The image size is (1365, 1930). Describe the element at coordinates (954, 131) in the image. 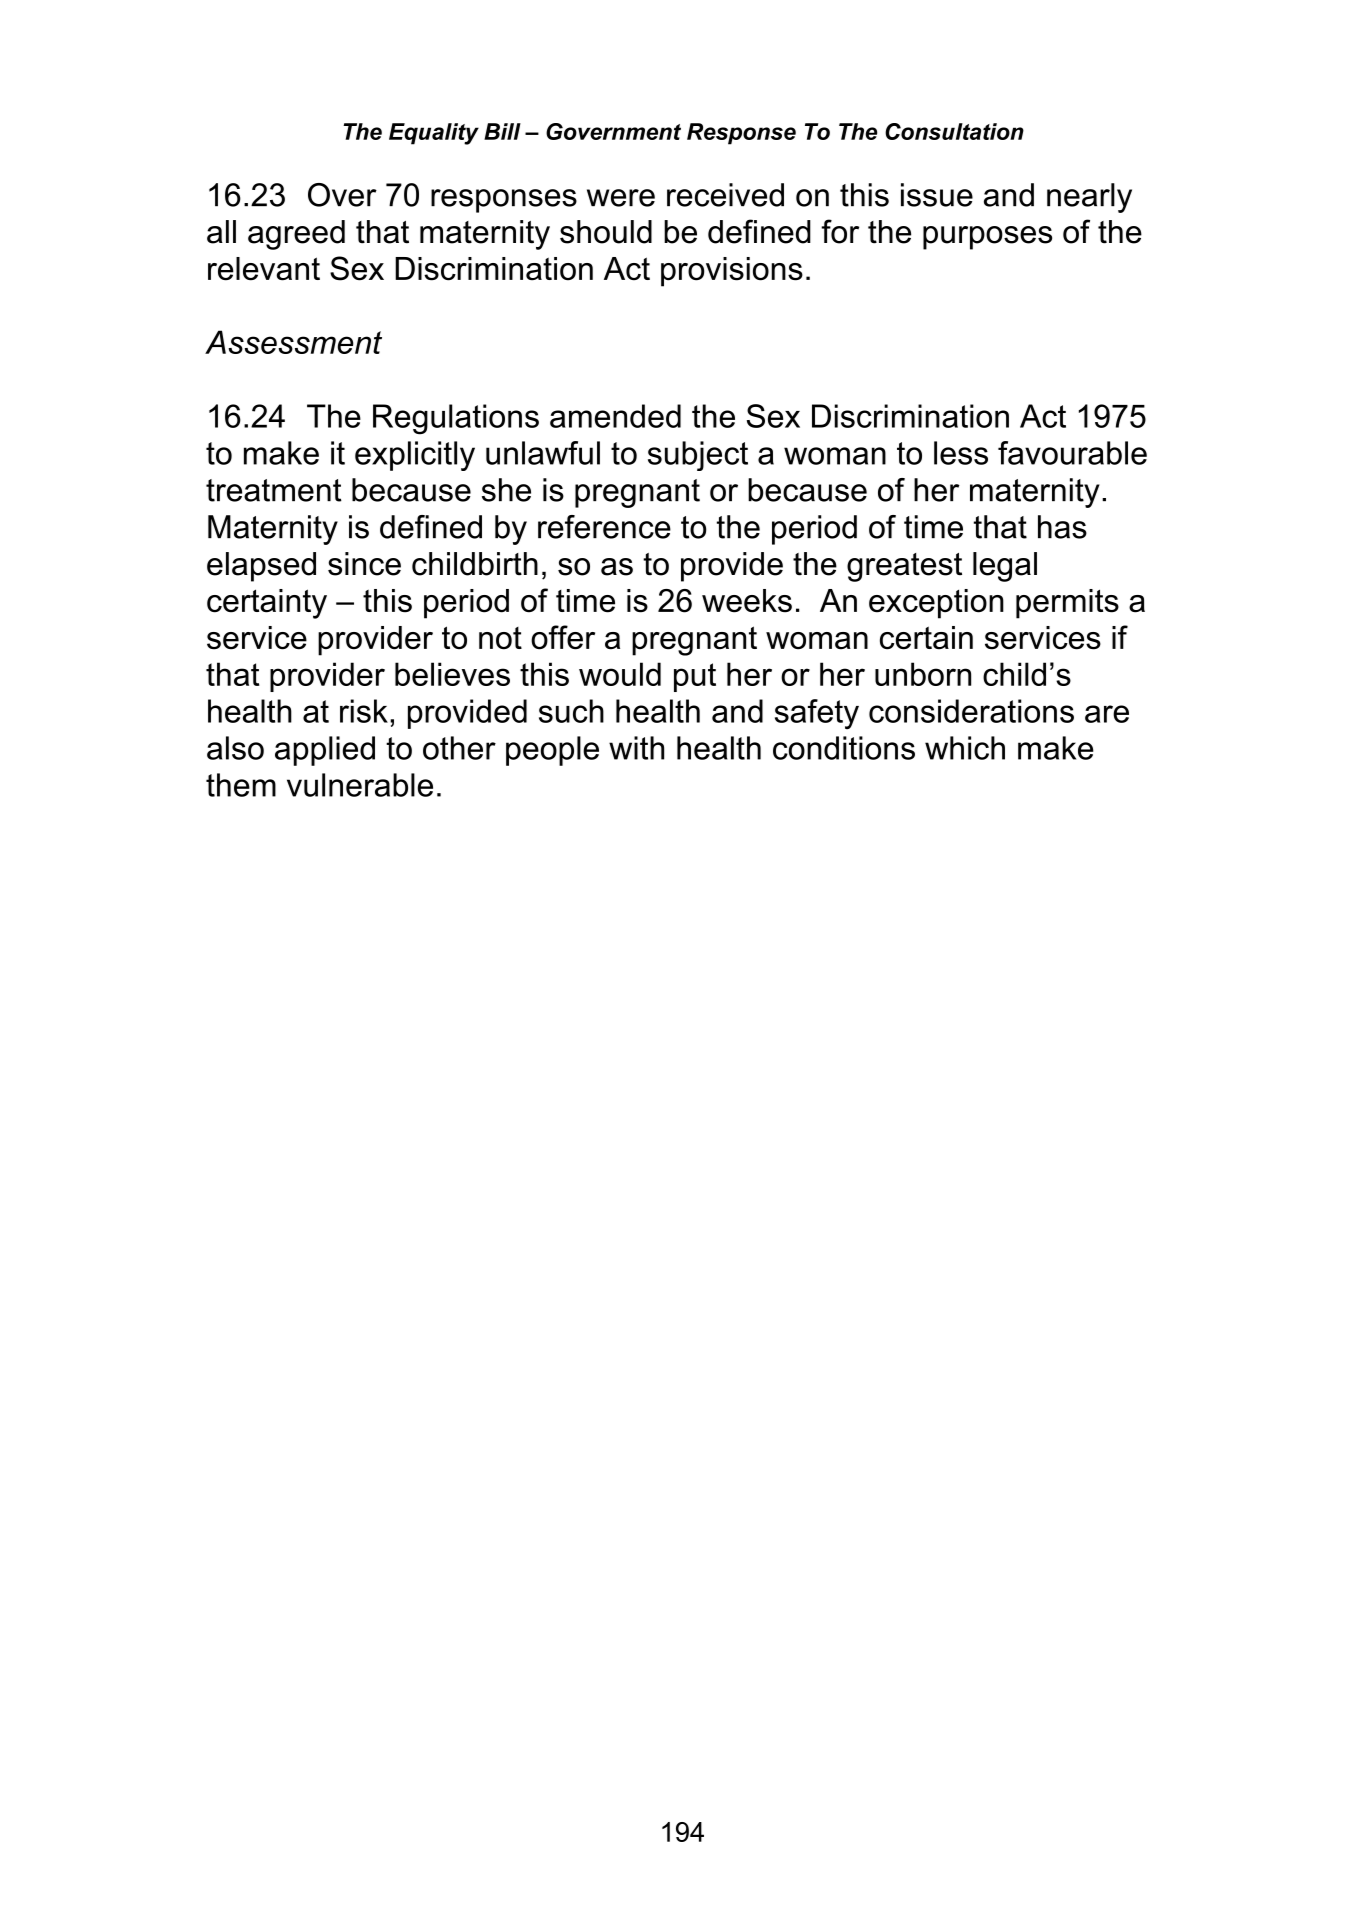

I see `Consultation` at that location.
